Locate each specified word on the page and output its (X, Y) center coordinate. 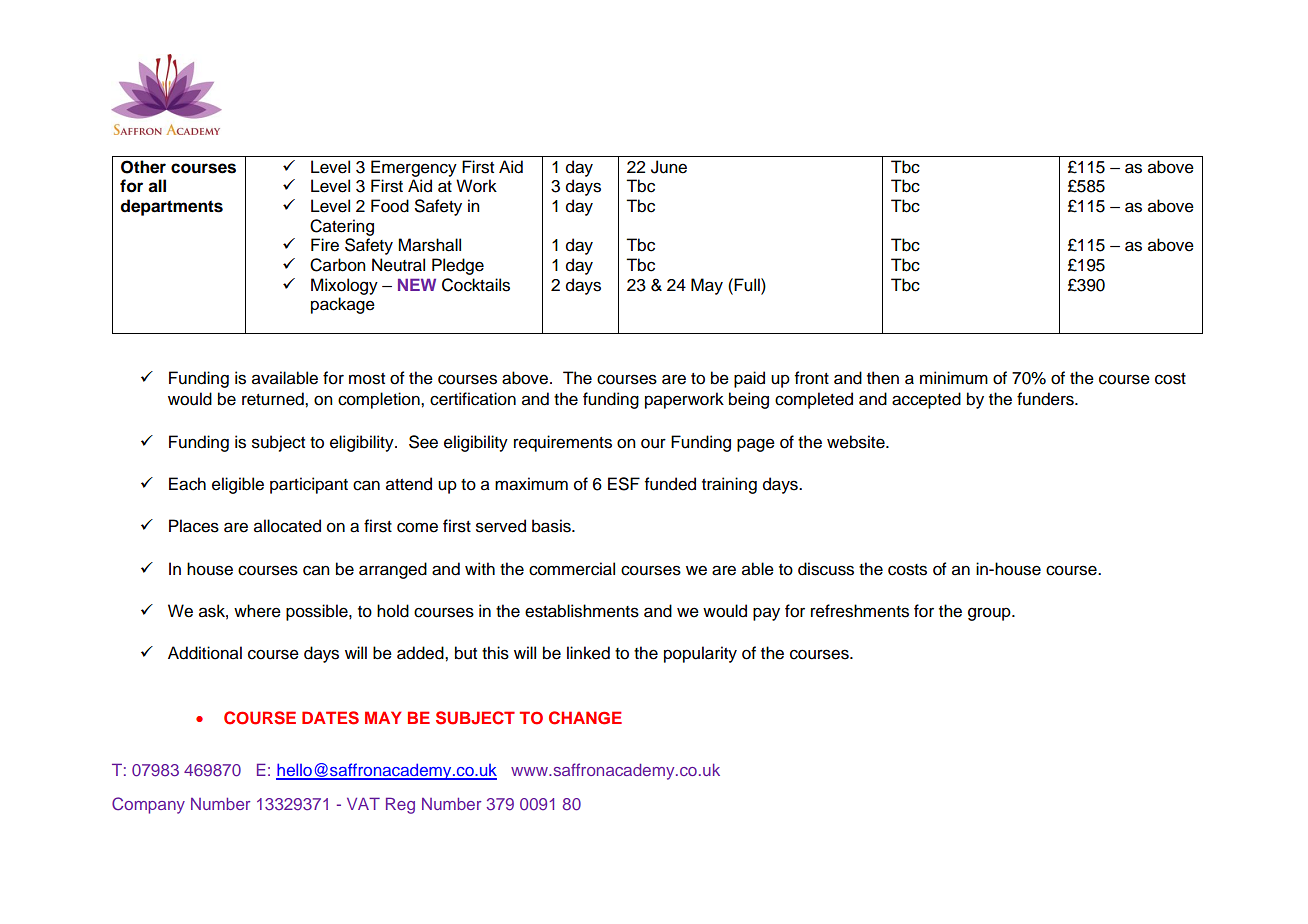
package (343, 305)
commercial (572, 569)
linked (588, 653)
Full (748, 285)
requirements (563, 443)
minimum (954, 378)
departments (172, 207)
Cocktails (476, 285)
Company (148, 805)
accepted (926, 400)
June (669, 167)
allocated (287, 526)
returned (274, 399)
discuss (826, 569)
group (990, 614)
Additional (205, 653)
